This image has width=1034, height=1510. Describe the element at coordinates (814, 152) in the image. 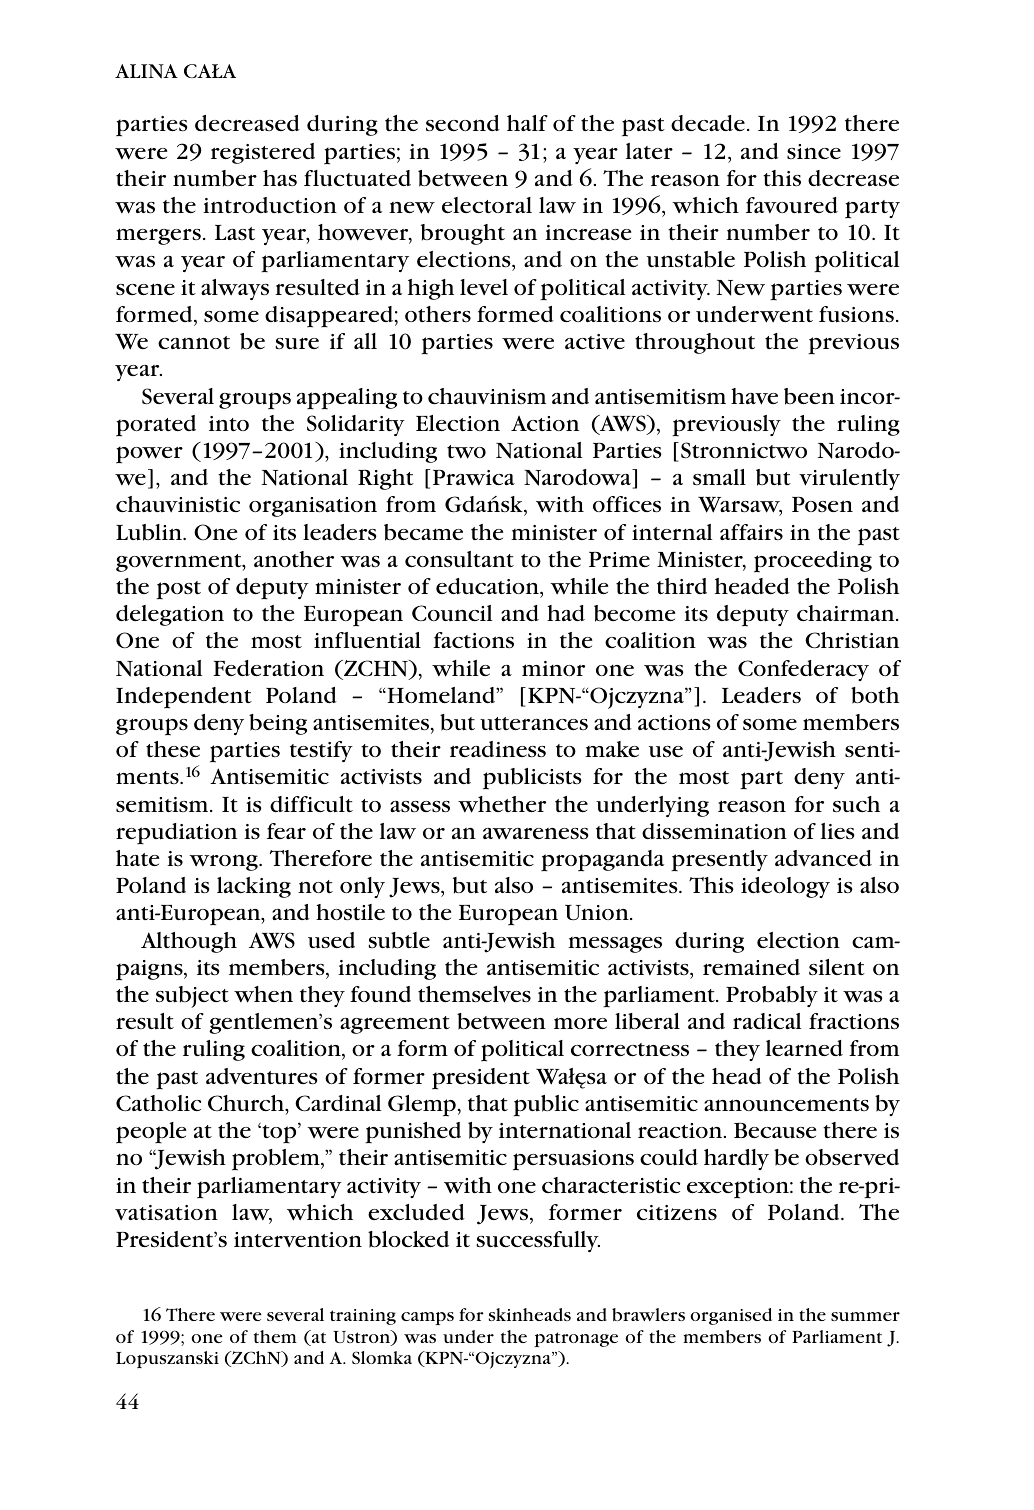

I see `since` at that location.
